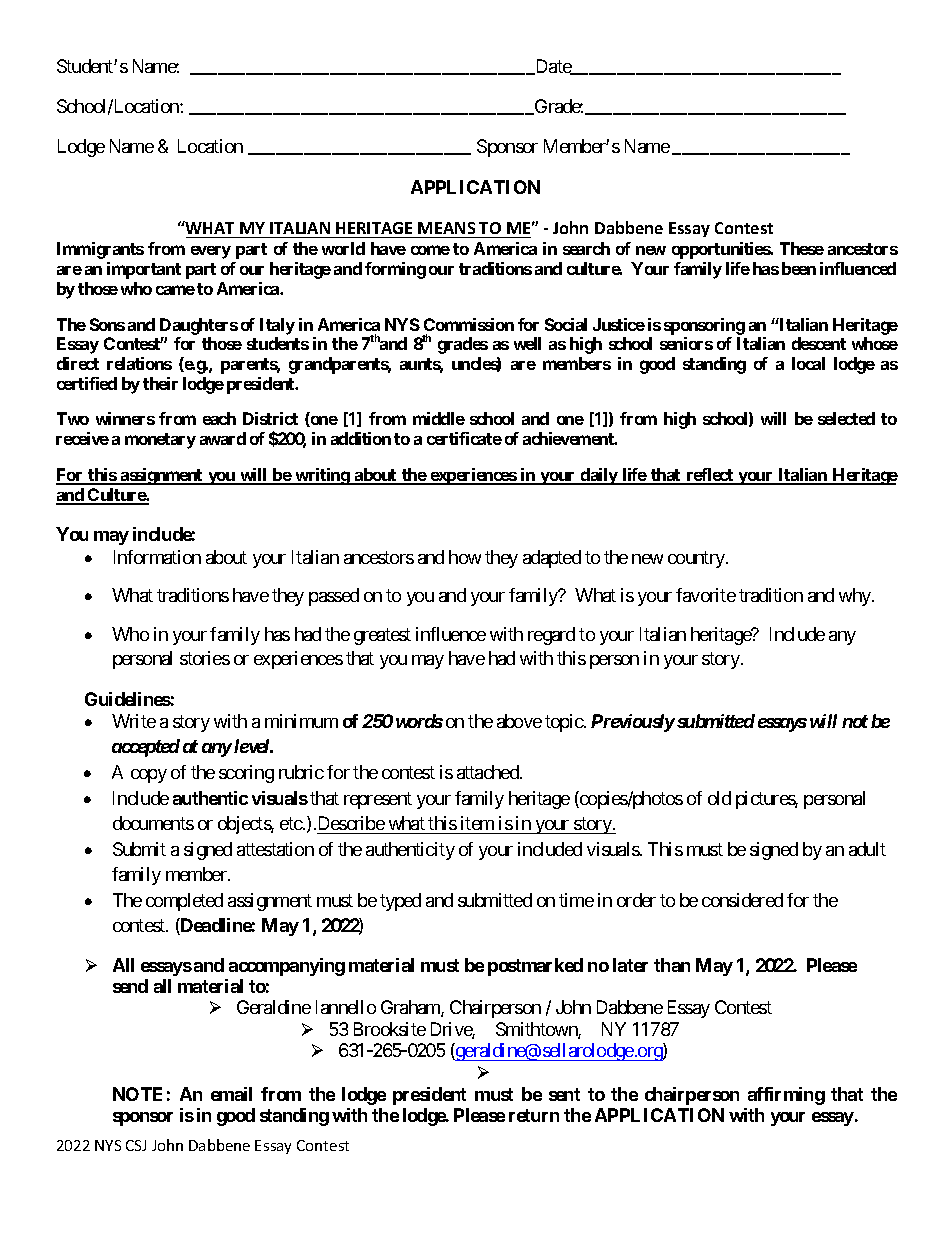 The image size is (952, 1233). What do you see at coordinates (137, 1094) in the document?
I see `NOTE` at bounding box center [137, 1094].
